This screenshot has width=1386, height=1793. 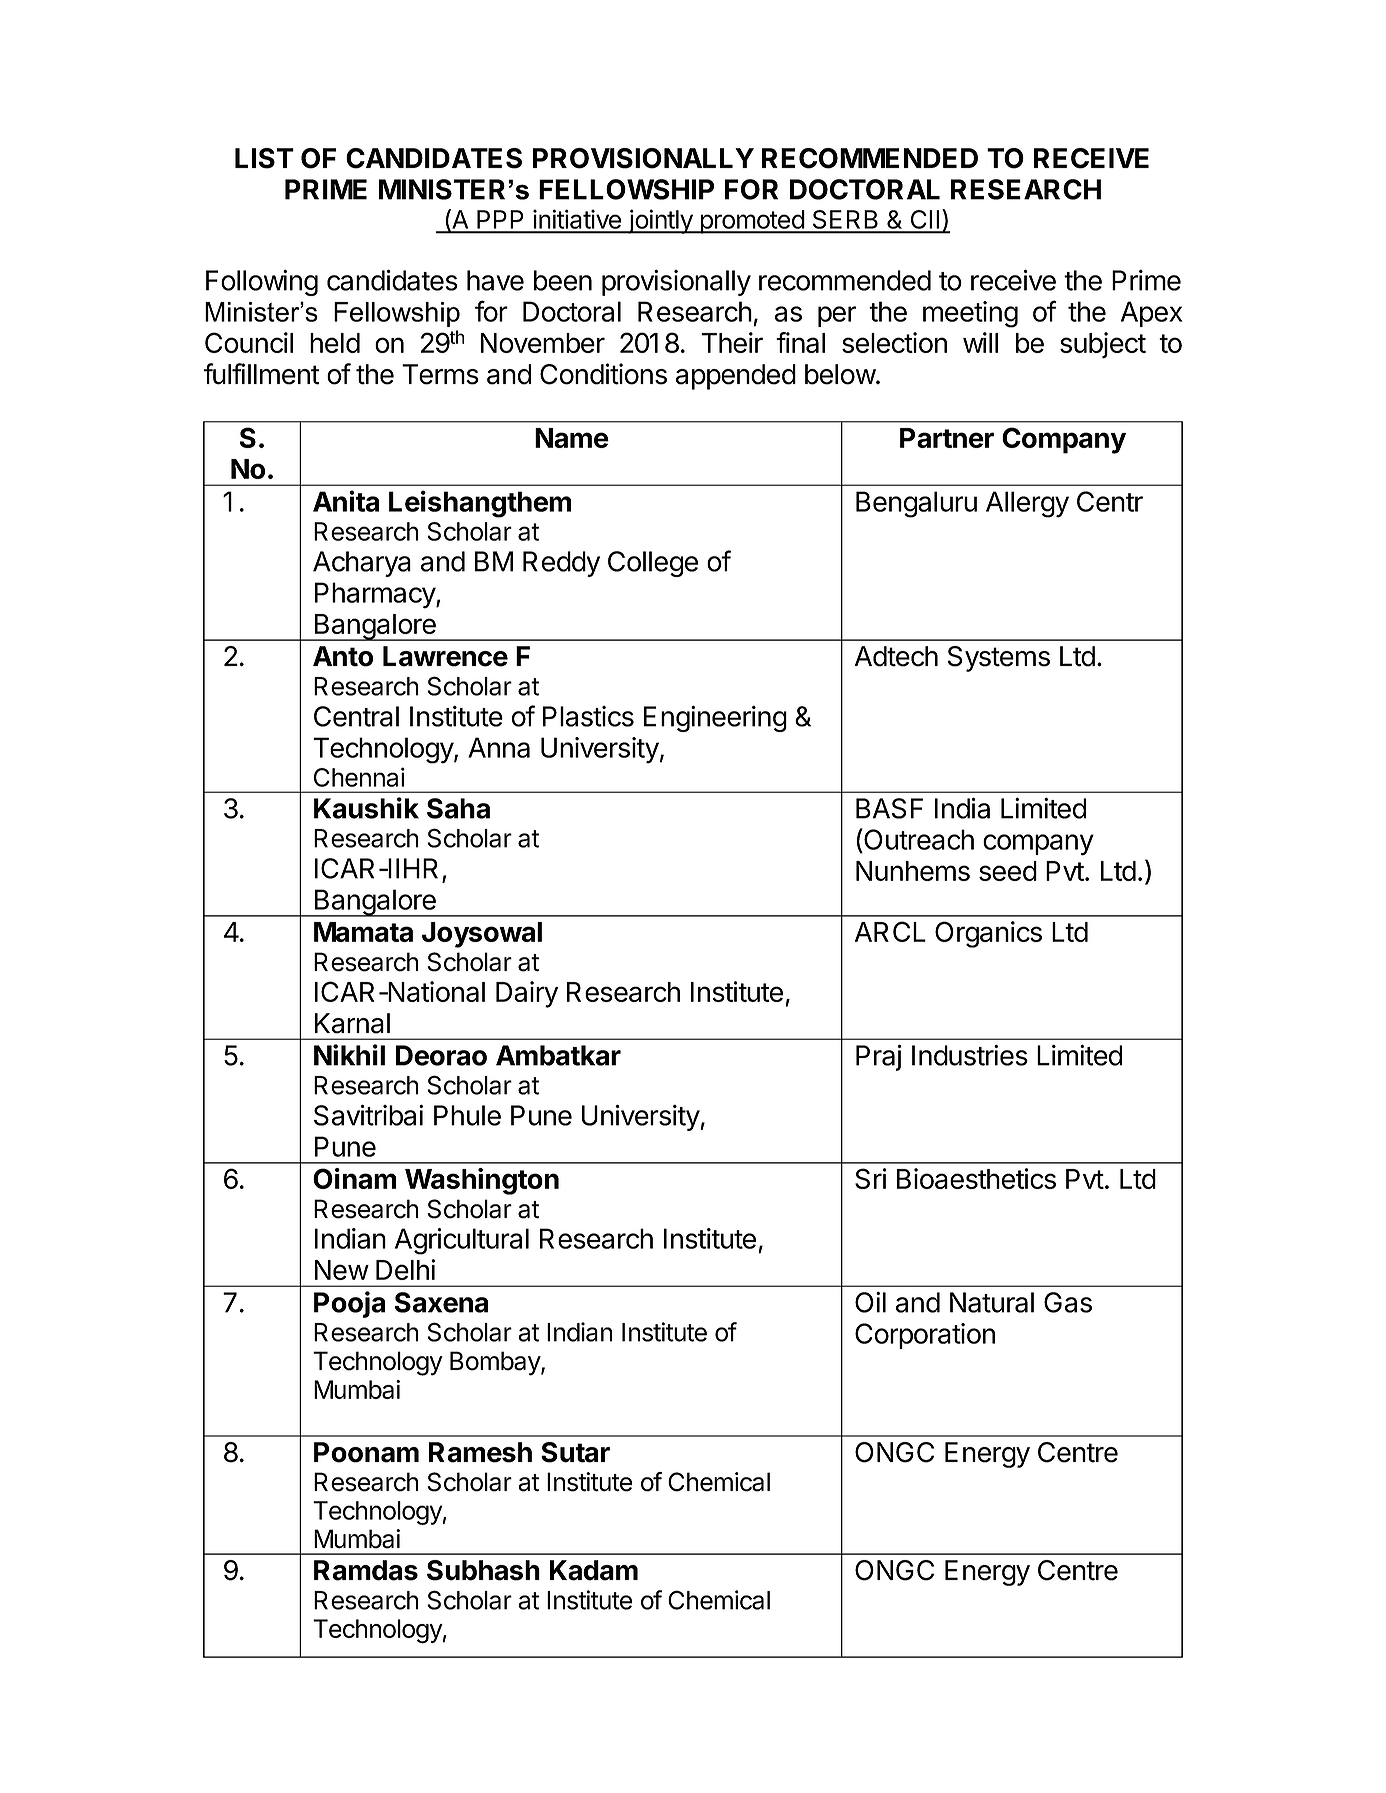 I want to click on LIST, so click(x=264, y=158).
